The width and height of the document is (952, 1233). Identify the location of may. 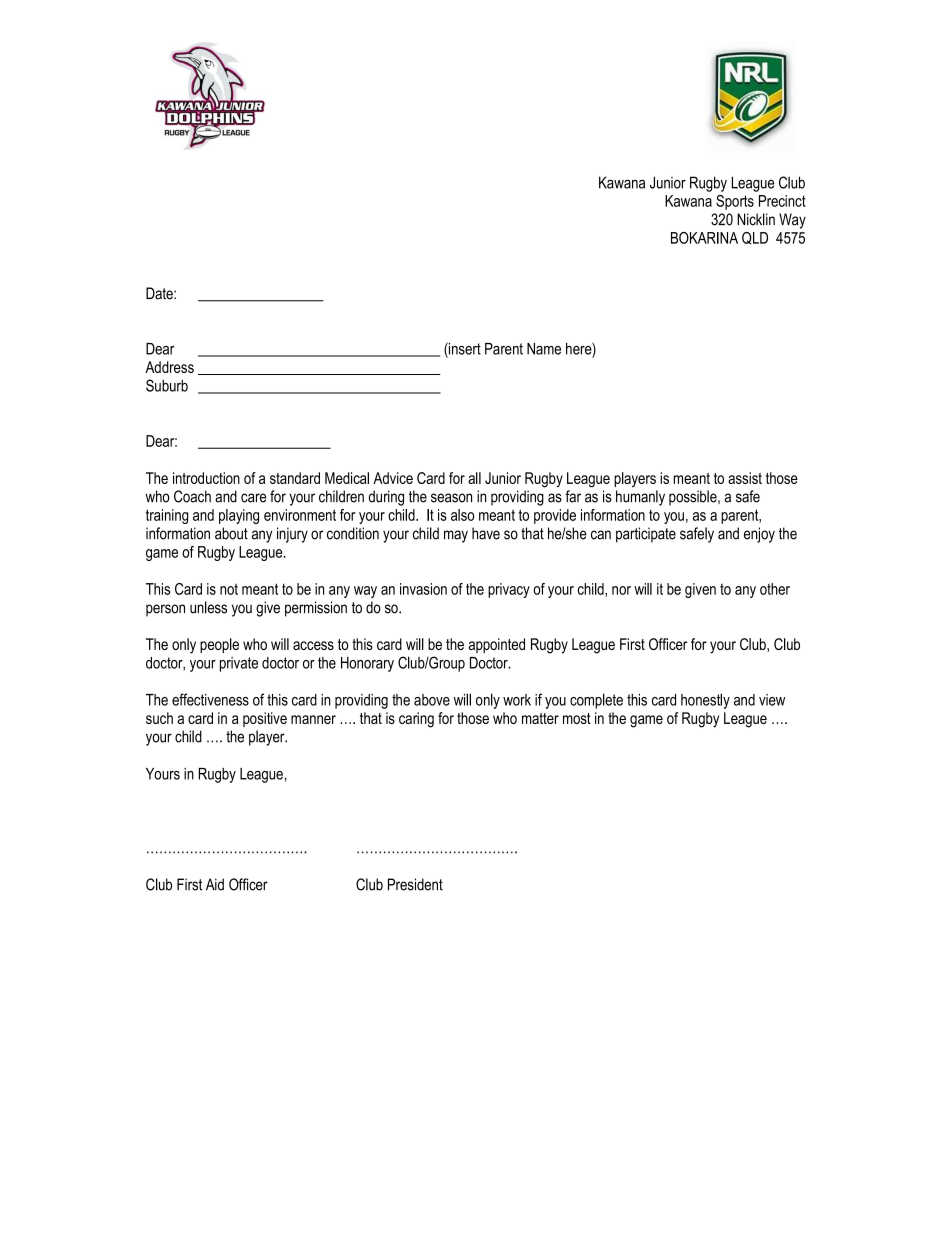
(456, 536).
